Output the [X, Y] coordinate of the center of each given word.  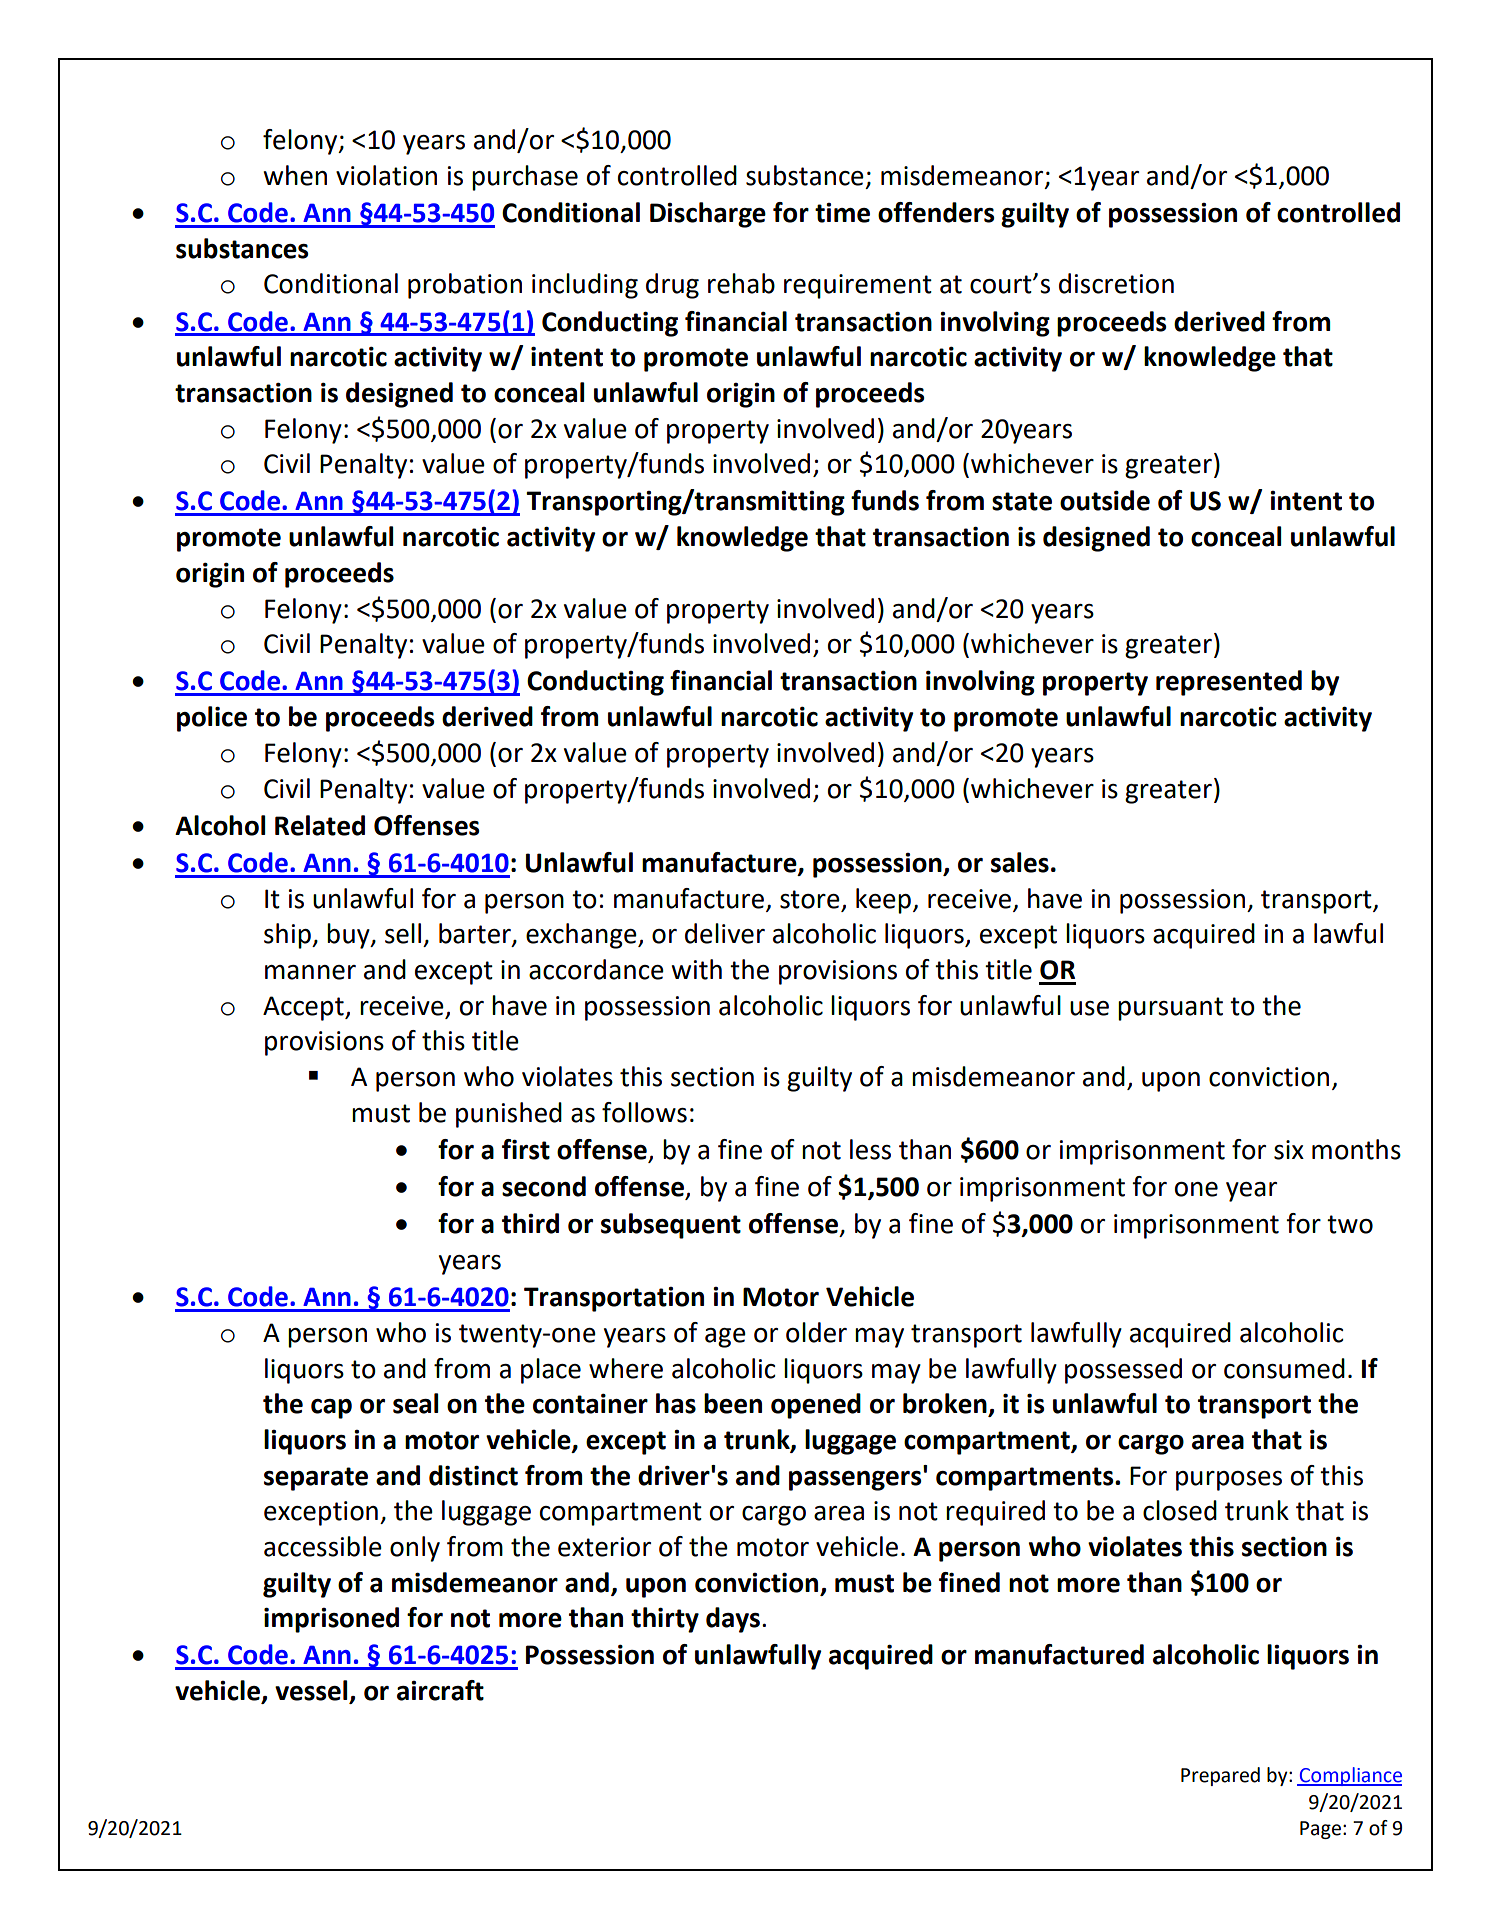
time [842, 213]
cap [331, 1409]
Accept [304, 1008]
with [697, 969]
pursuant [1170, 1009]
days [734, 1620]
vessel [312, 1691]
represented [1229, 683]
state [1022, 501]
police [212, 719]
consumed [1284, 1368]
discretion [1116, 283]
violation [386, 175]
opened [816, 1406]
